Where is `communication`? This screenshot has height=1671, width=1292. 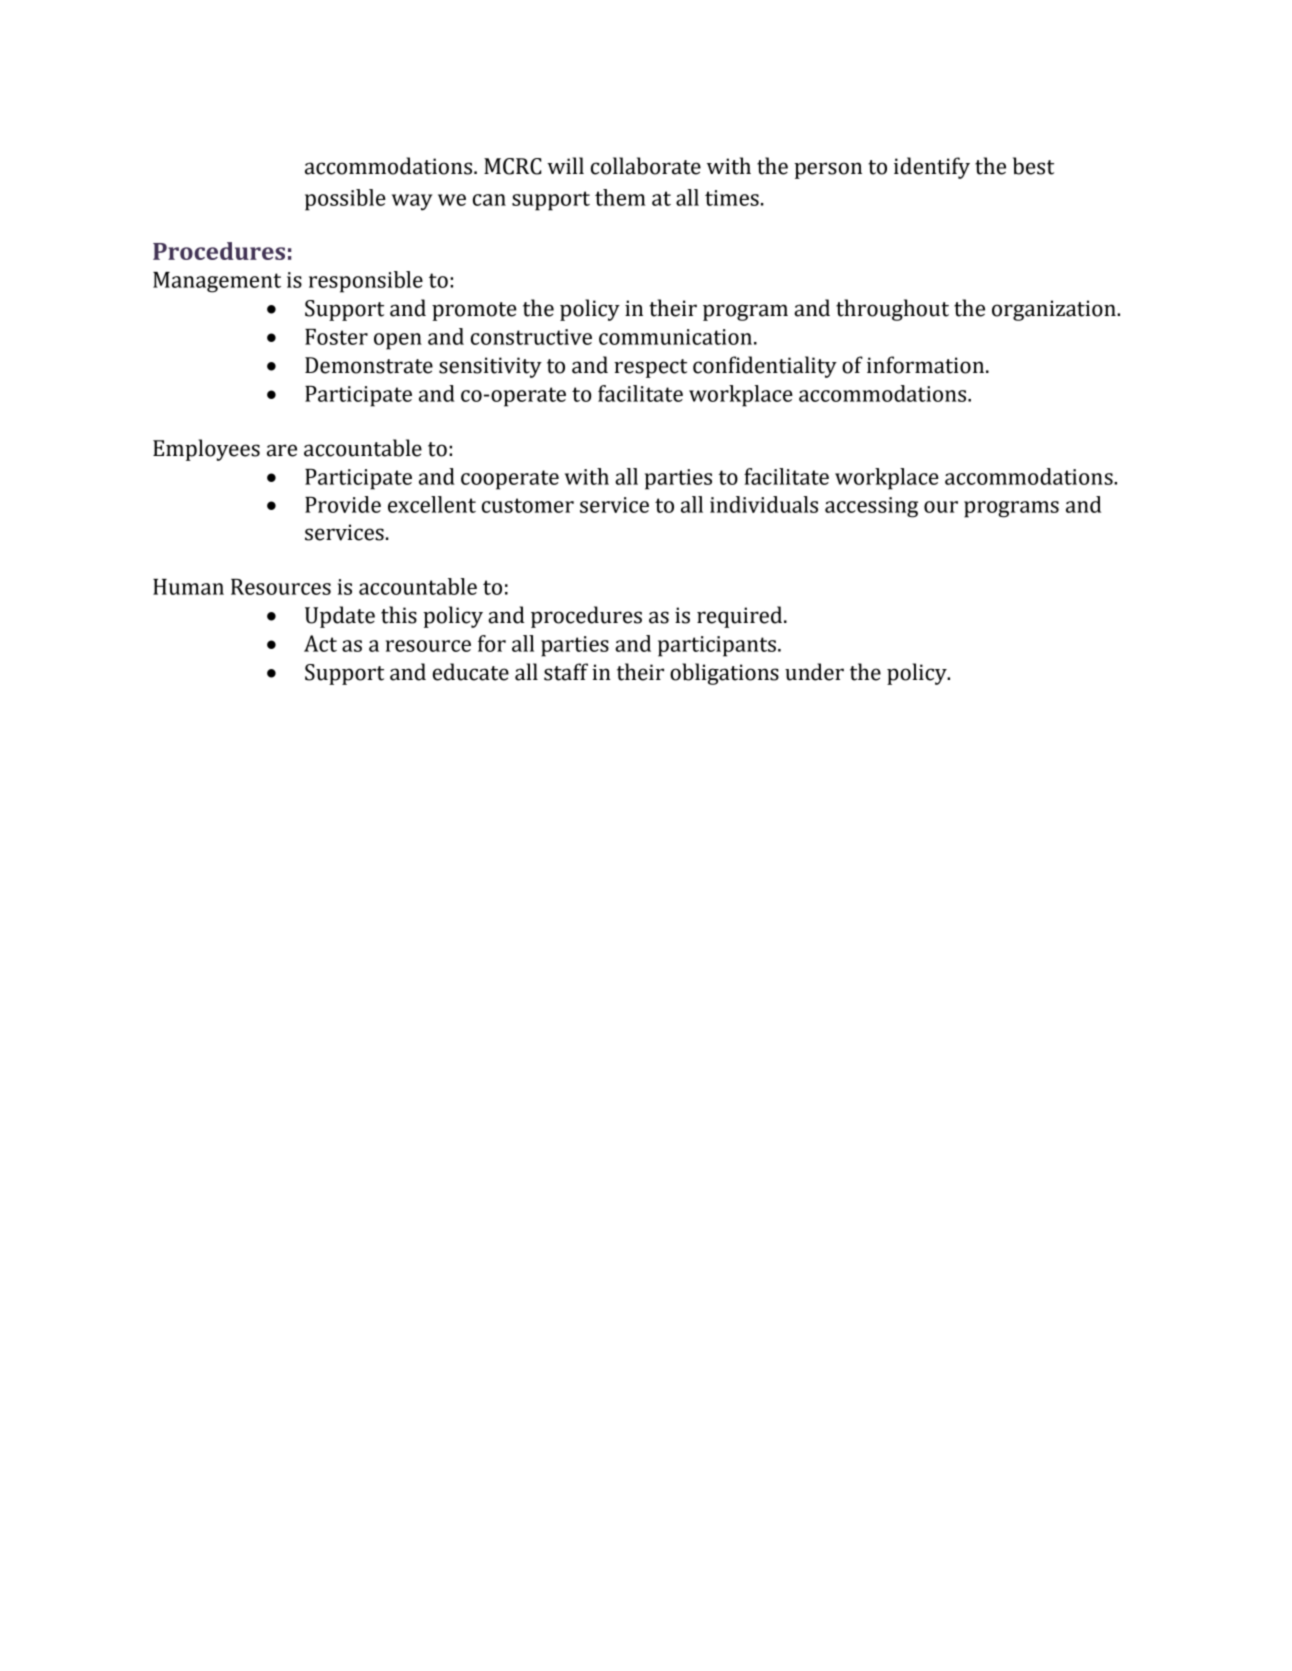 communication is located at coordinates (675, 337).
